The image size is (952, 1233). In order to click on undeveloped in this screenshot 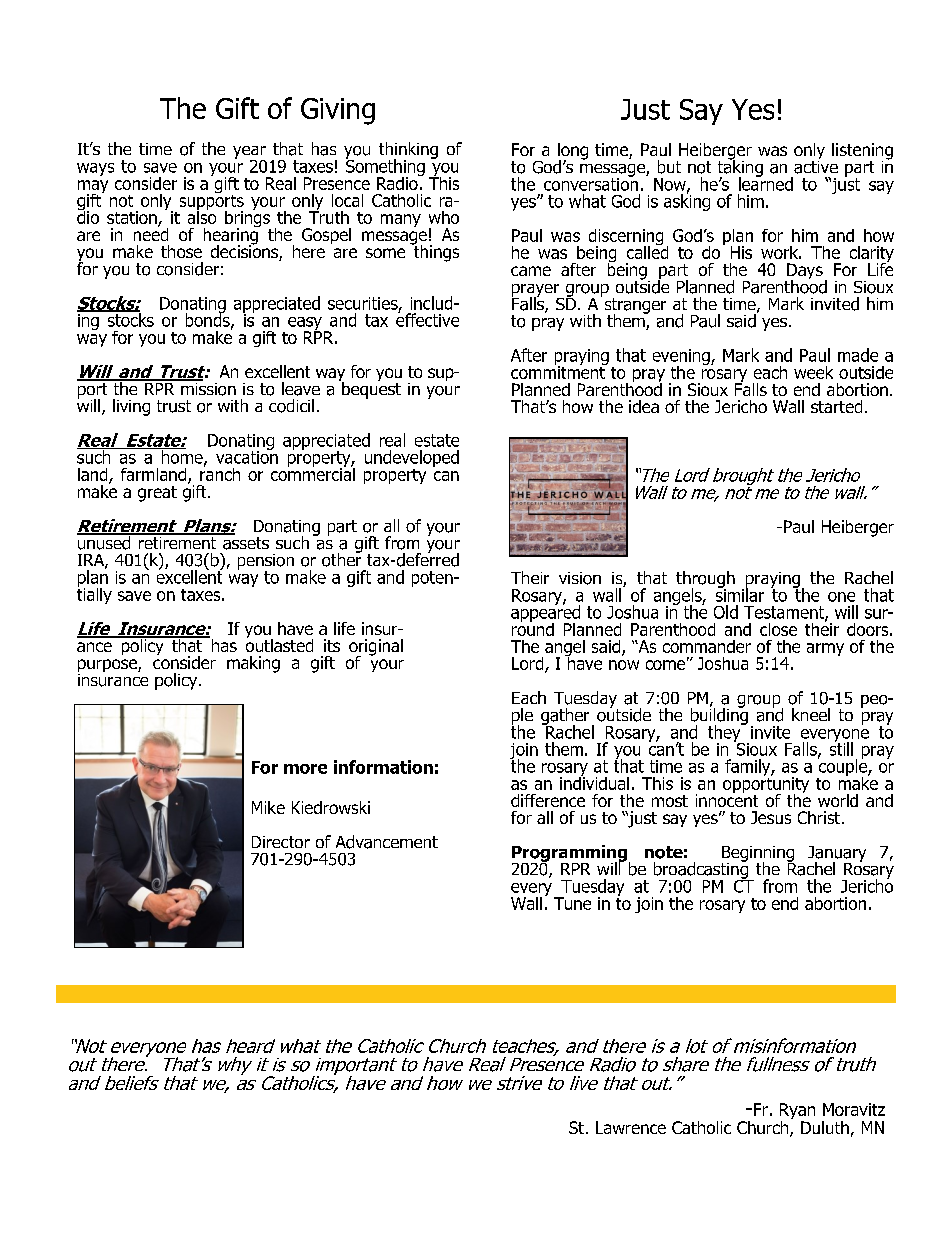, I will do `click(412, 458)`.
